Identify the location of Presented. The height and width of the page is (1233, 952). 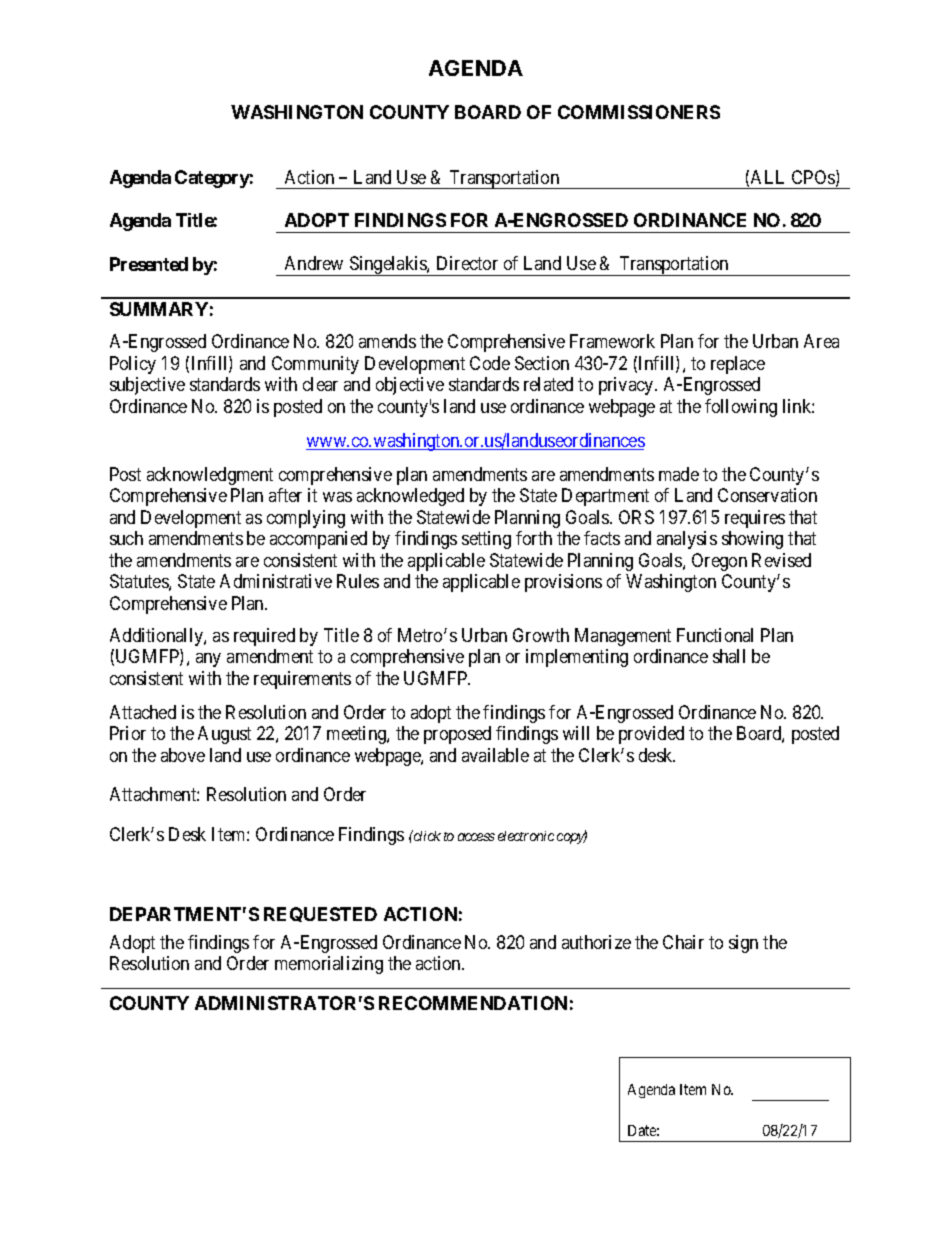
(149, 264).
